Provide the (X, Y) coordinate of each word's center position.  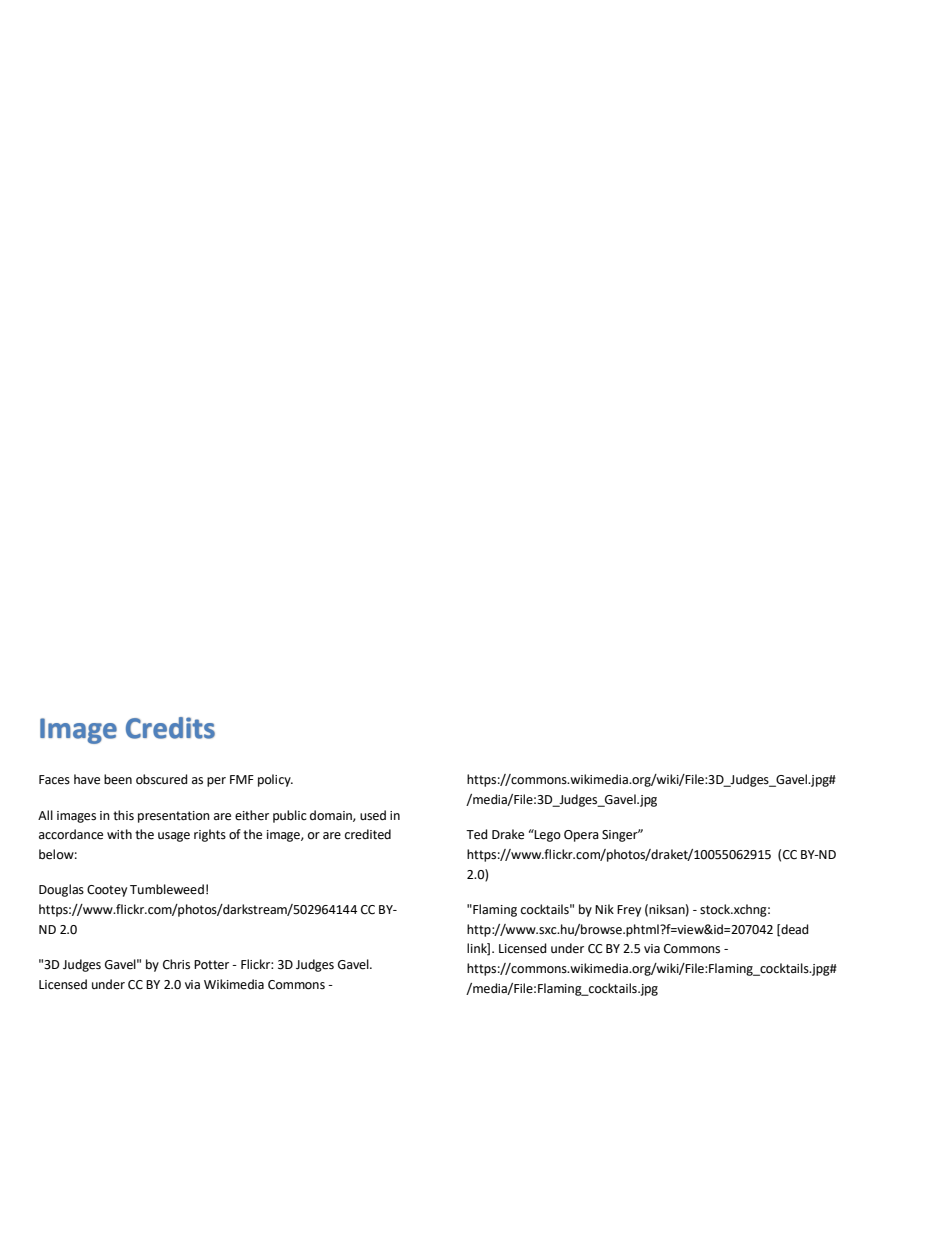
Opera (581, 836)
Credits (170, 728)
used (373, 815)
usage (174, 837)
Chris (176, 964)
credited (368, 834)
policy (275, 780)
